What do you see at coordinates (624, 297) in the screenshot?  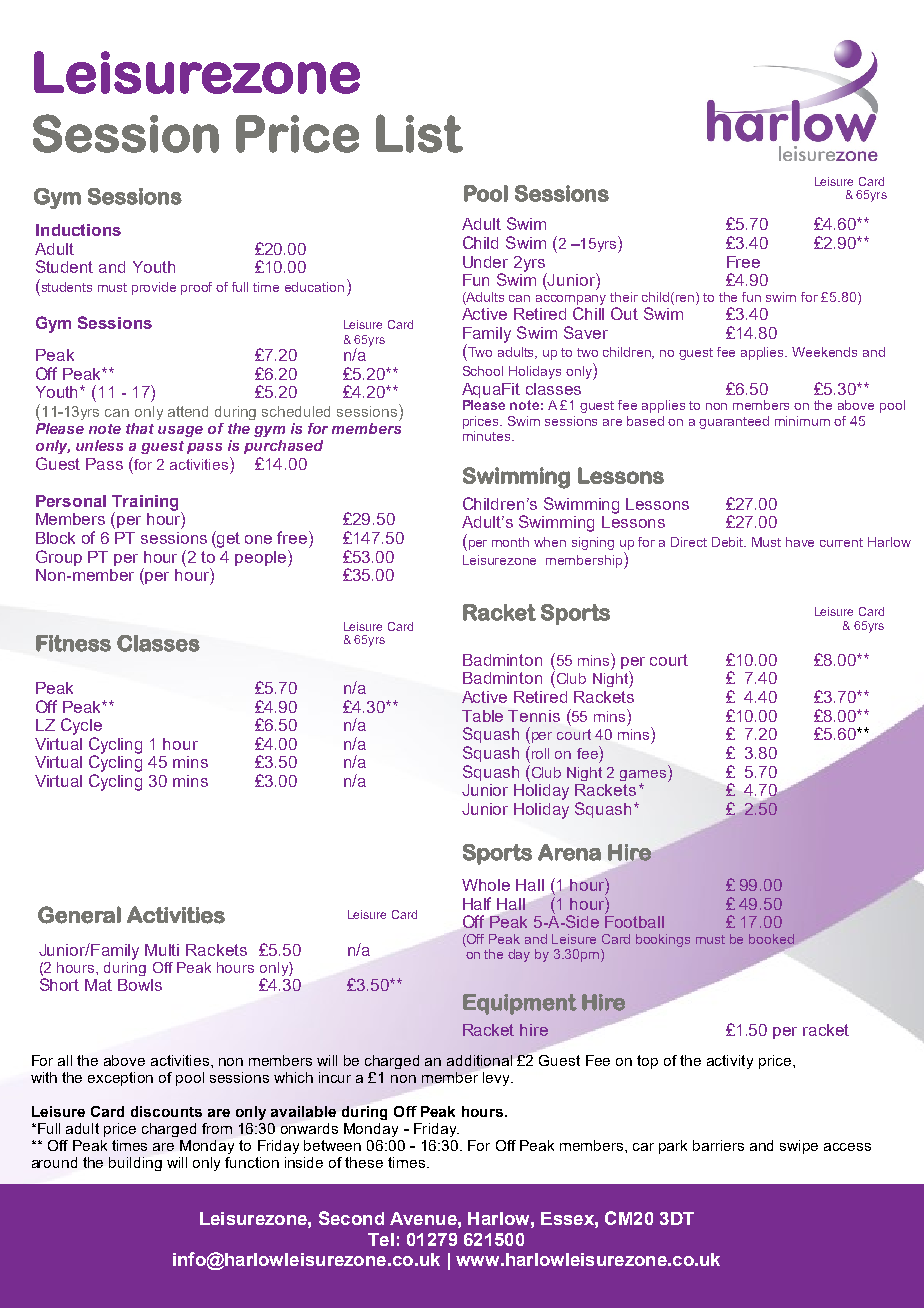 I see `their` at bounding box center [624, 297].
